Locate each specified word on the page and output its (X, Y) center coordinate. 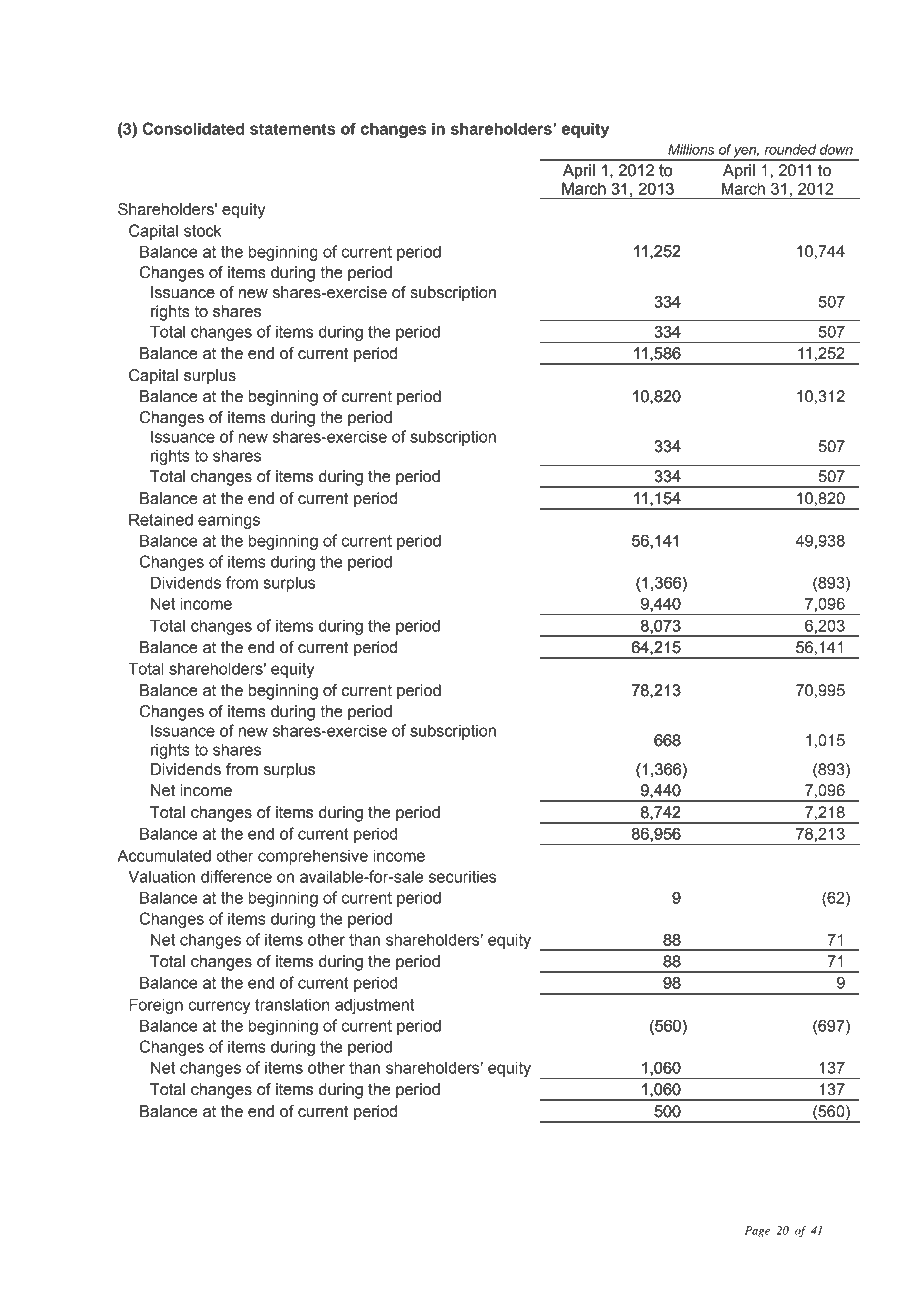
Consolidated (193, 128)
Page (757, 1231)
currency (219, 1007)
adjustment (374, 1006)
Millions (691, 149)
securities (462, 876)
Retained (161, 519)
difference (236, 876)
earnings (229, 521)
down (836, 149)
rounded (790, 149)
